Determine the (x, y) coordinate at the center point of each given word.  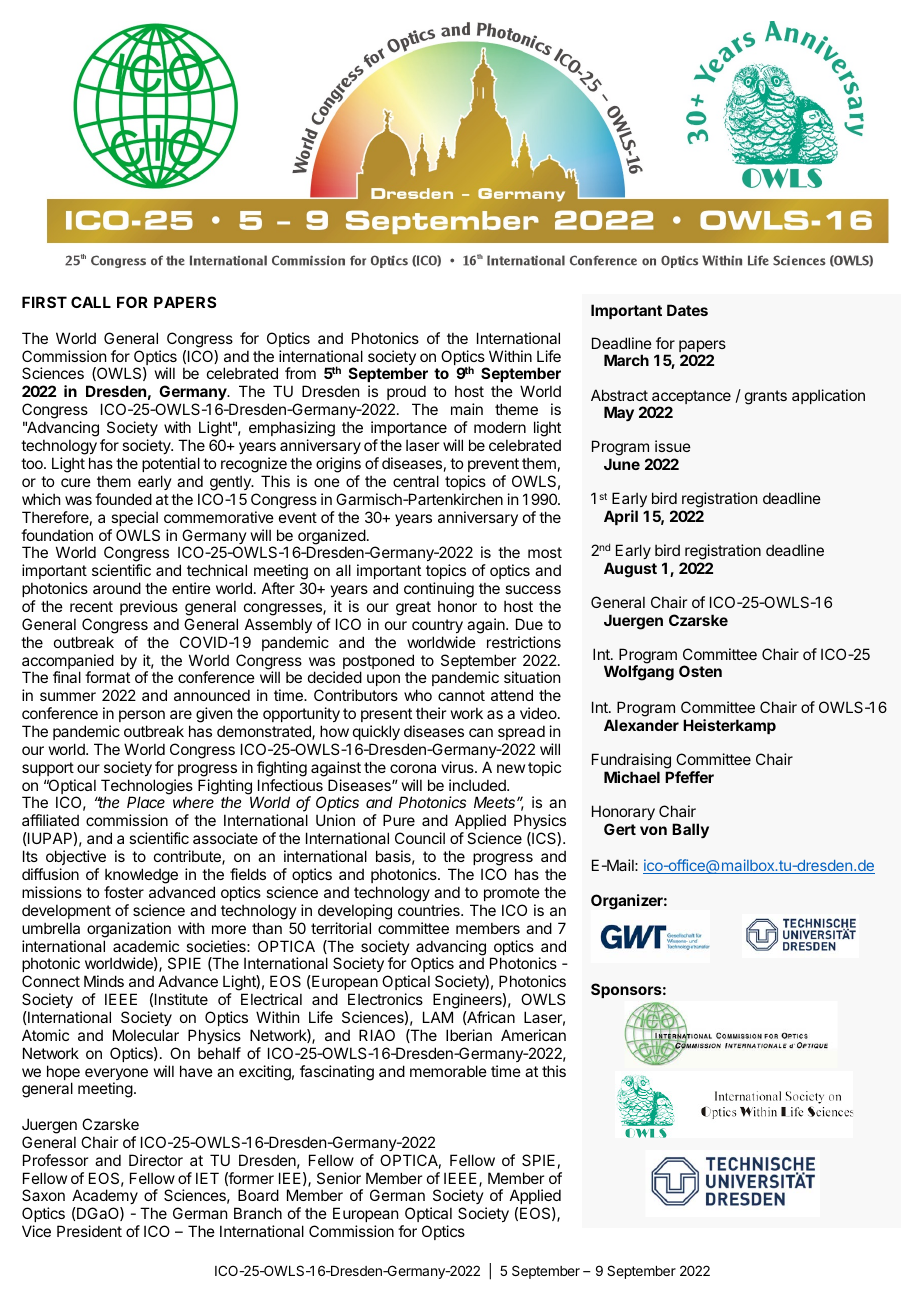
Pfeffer (689, 777)
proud (406, 394)
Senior (339, 1178)
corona (413, 768)
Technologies (147, 788)
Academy (105, 1198)
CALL (91, 302)
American (533, 1035)
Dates (687, 310)
